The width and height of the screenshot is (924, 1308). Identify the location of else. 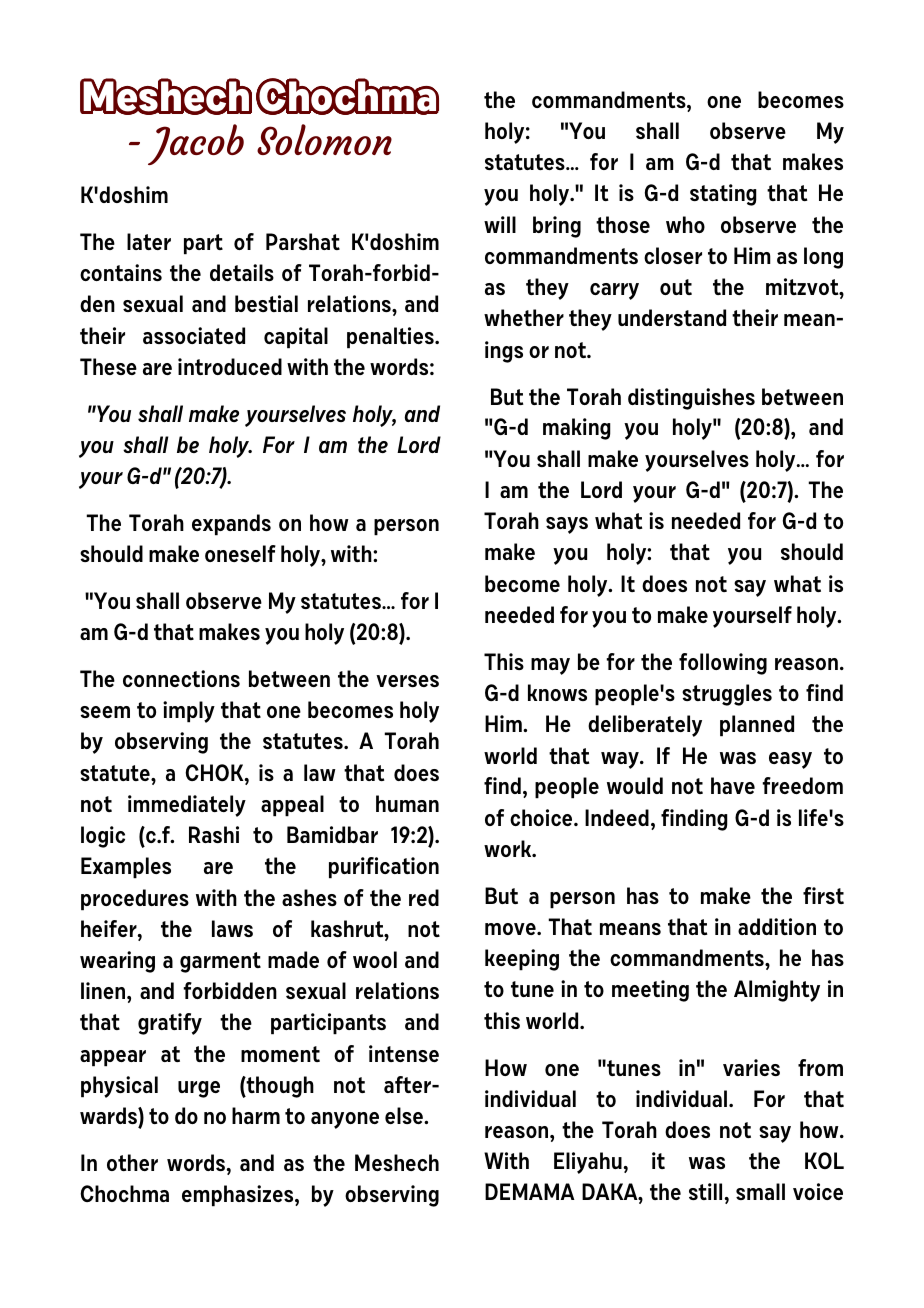
(405, 1115).
